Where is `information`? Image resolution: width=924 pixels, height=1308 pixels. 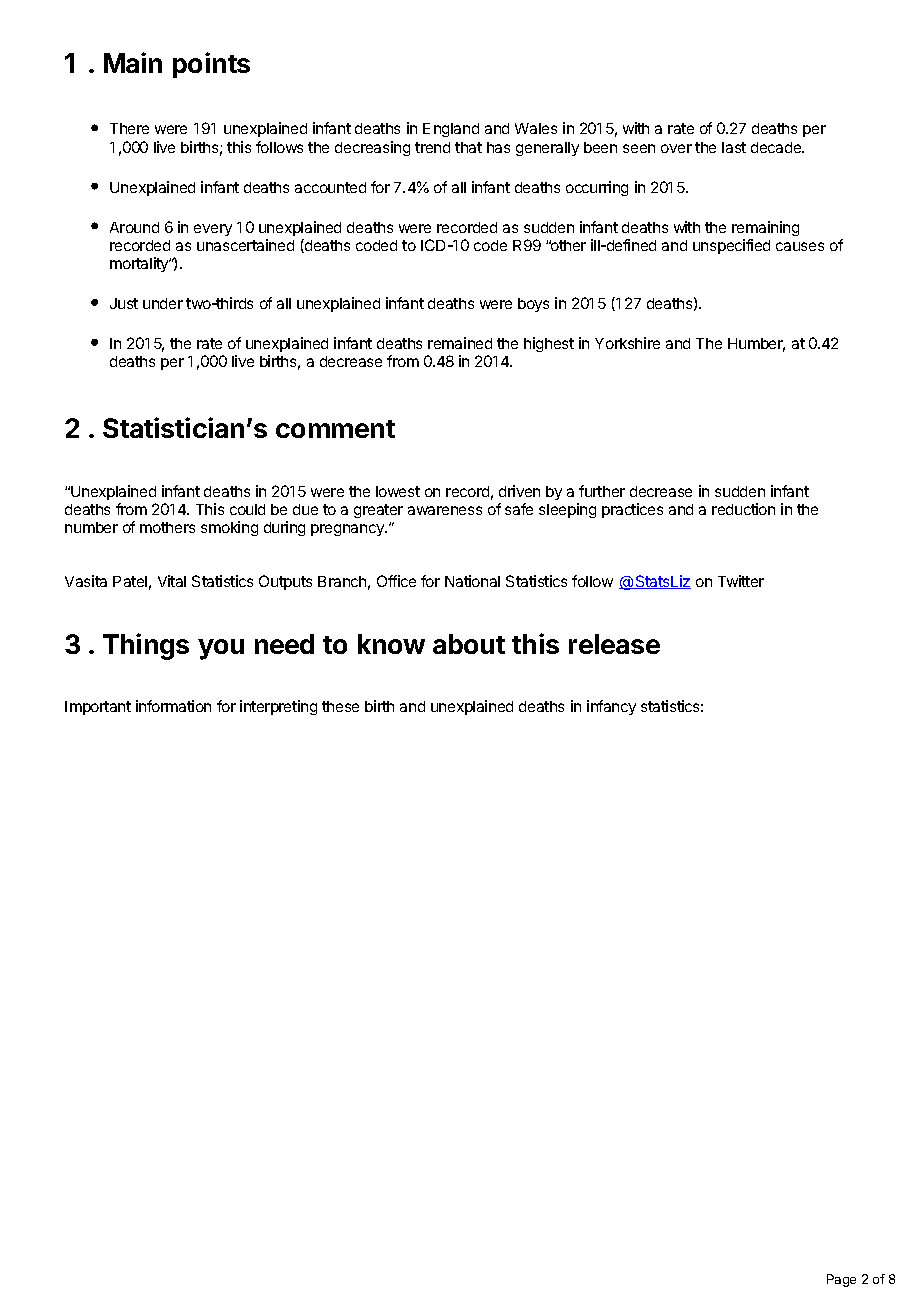 information is located at coordinates (173, 706).
